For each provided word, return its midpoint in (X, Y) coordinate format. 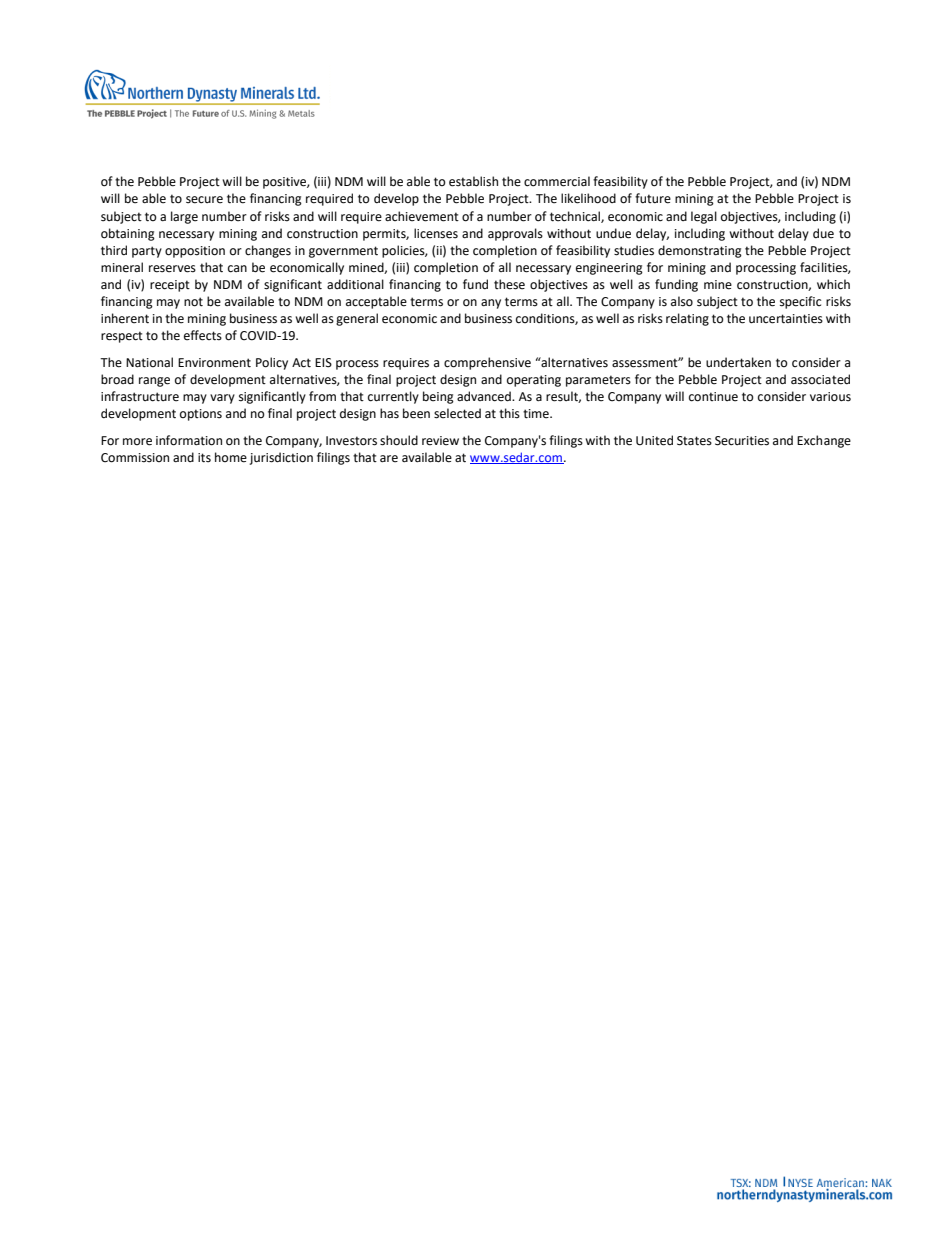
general (357, 319)
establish (473, 181)
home (231, 457)
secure (204, 200)
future (653, 198)
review (440, 441)
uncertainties (786, 319)
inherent (125, 318)
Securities (742, 441)
